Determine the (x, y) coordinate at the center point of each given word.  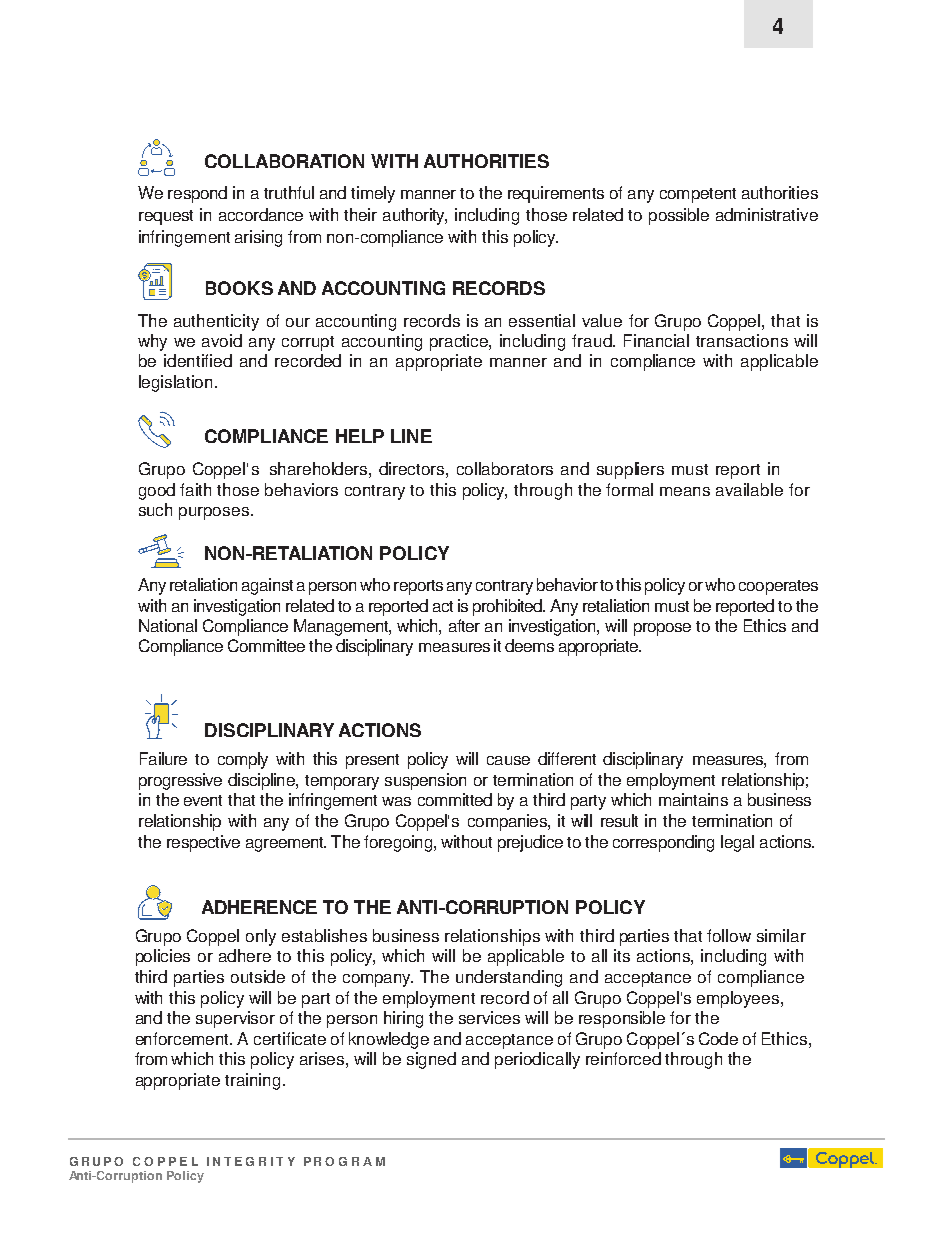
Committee (266, 645)
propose (662, 629)
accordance (261, 214)
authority (415, 216)
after (464, 625)
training (252, 1081)
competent (698, 195)
